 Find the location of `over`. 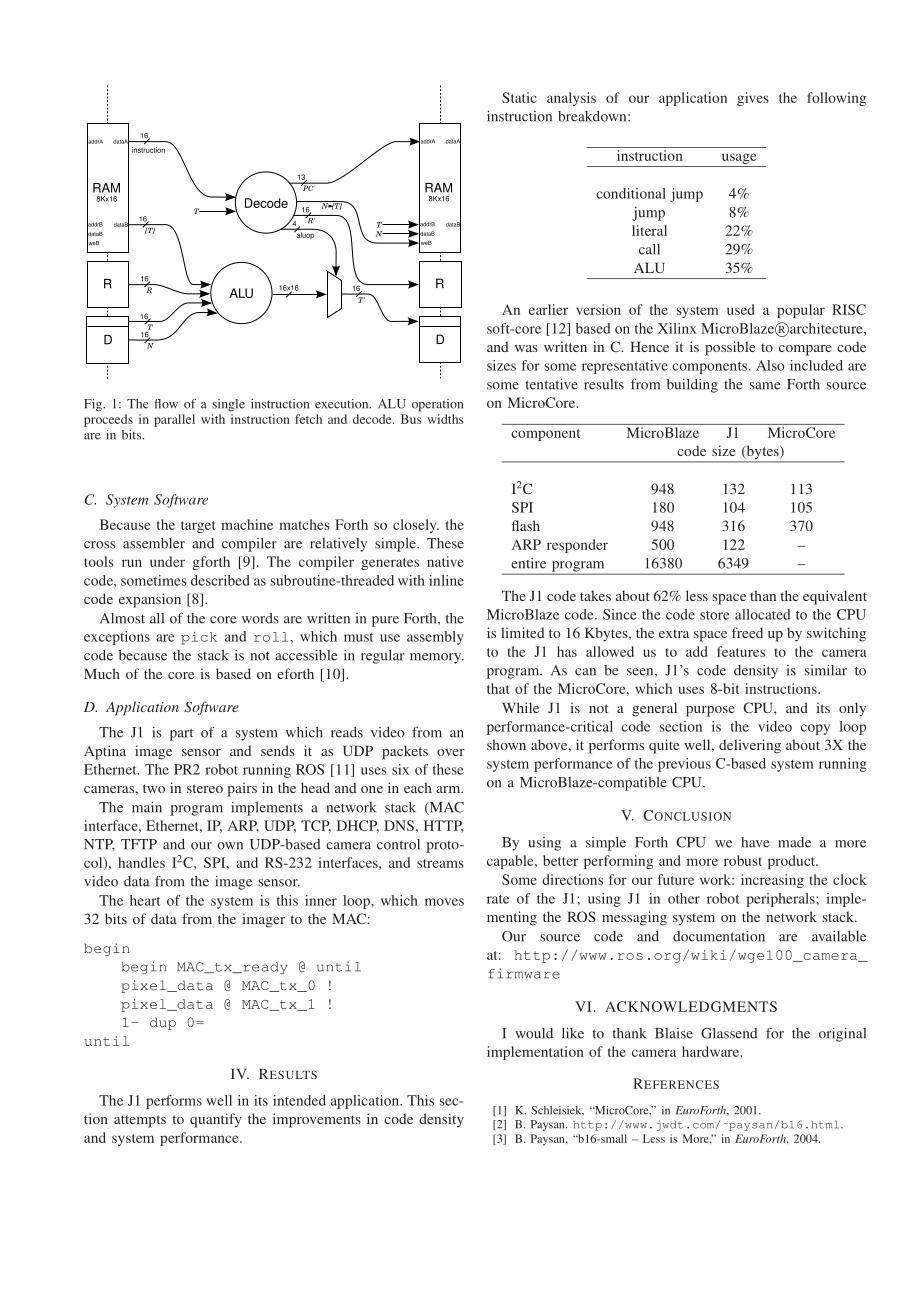

over is located at coordinates (451, 752).
